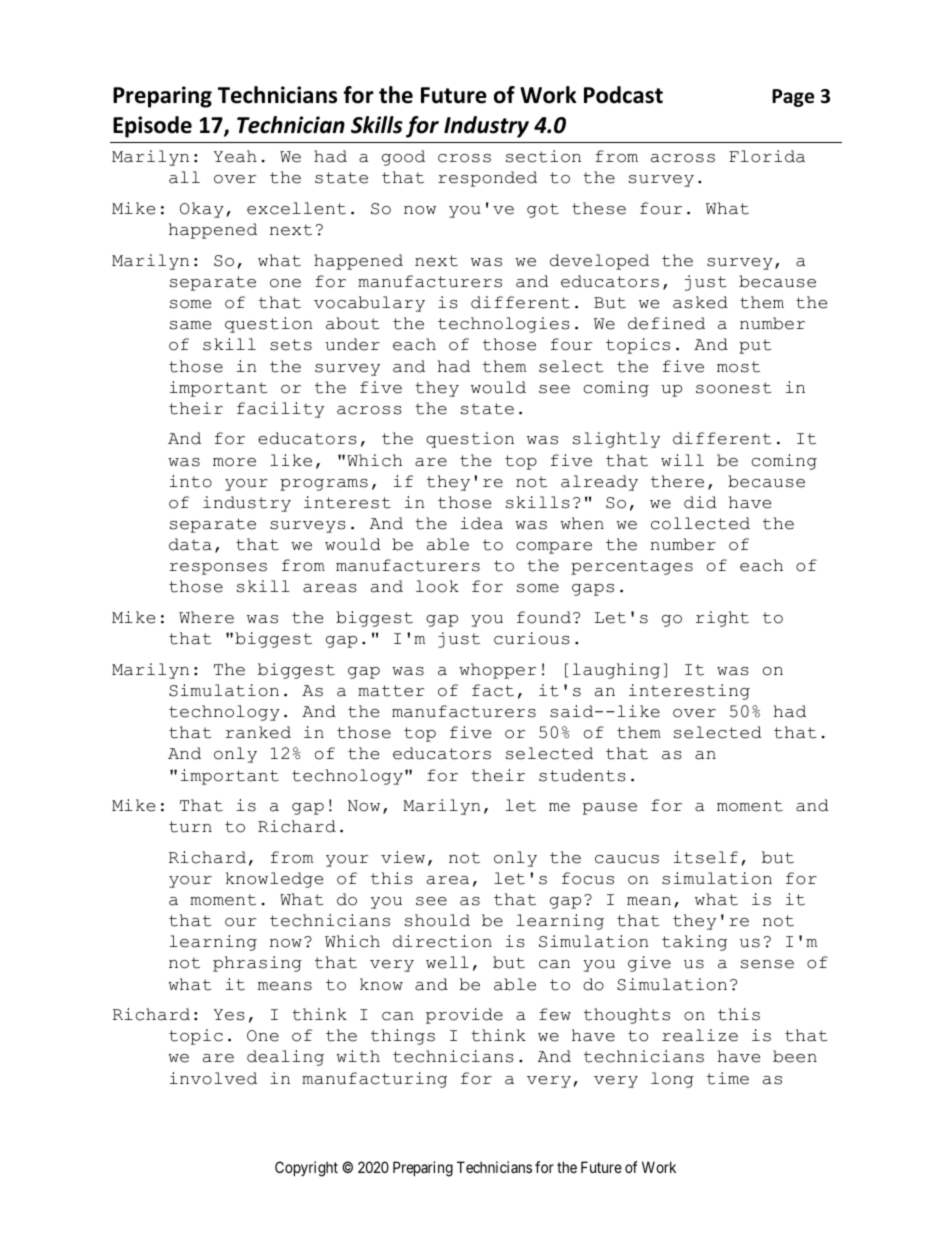  I want to click on turn, so click(190, 827).
